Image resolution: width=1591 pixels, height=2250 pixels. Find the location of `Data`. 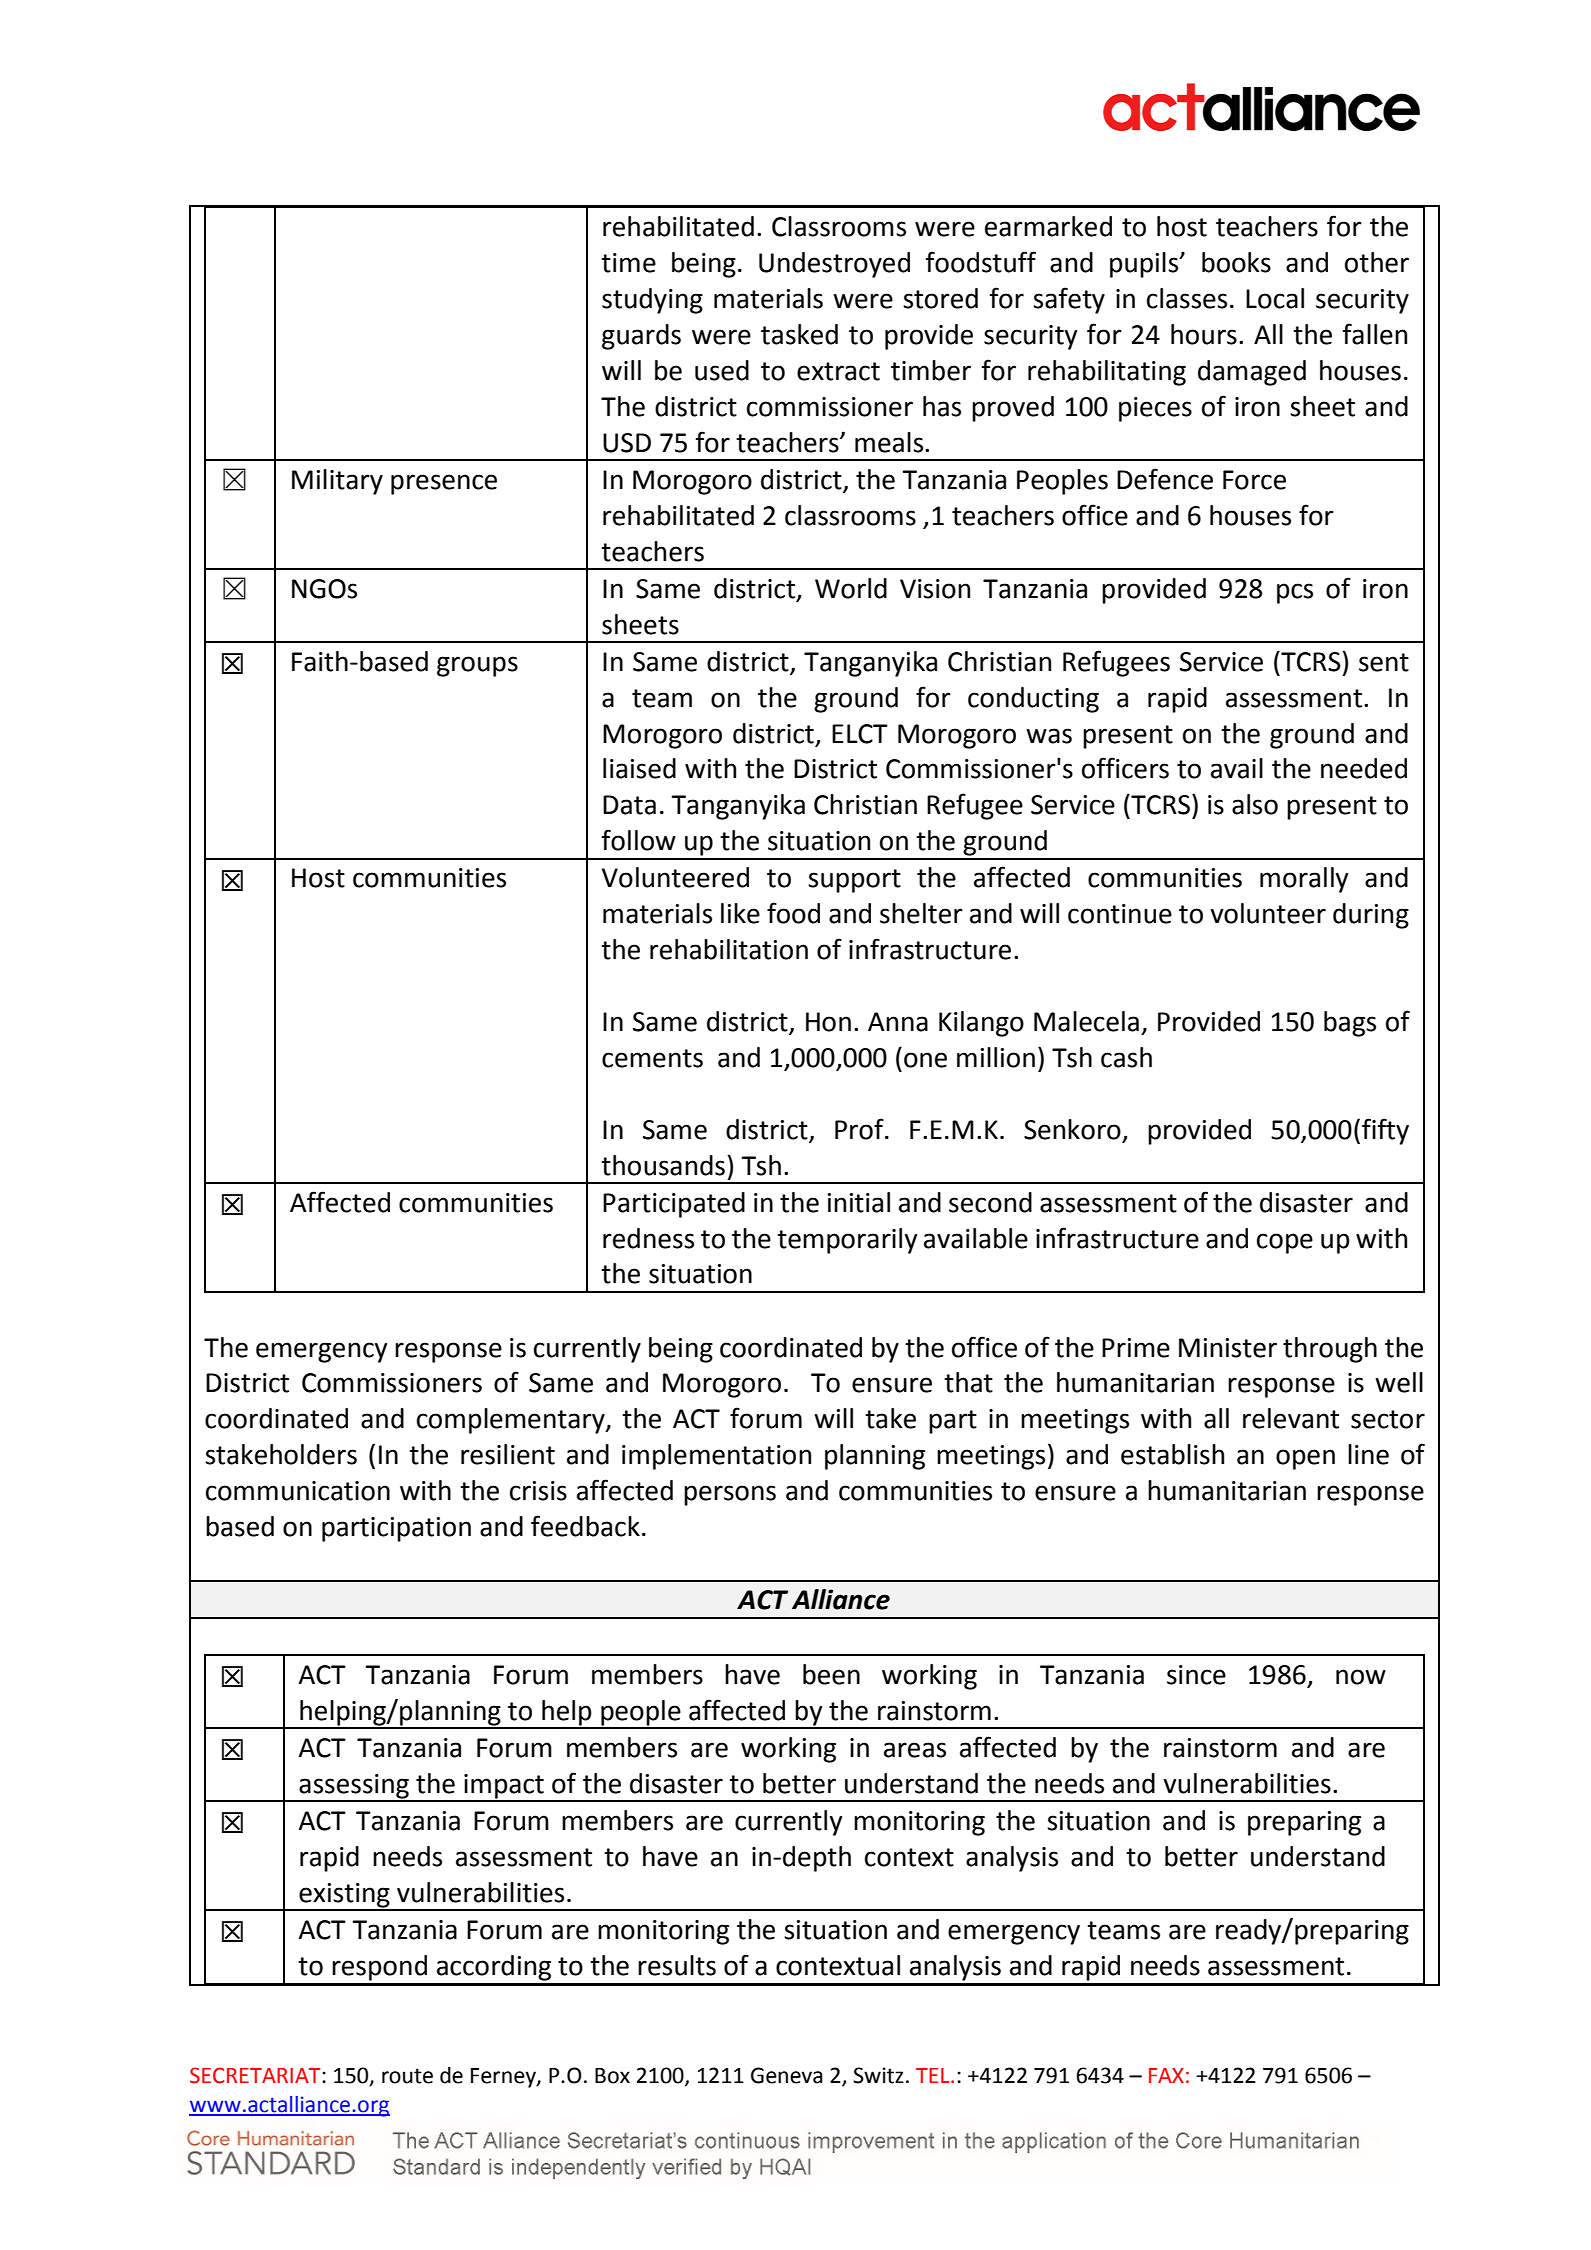

Data is located at coordinates (629, 805).
